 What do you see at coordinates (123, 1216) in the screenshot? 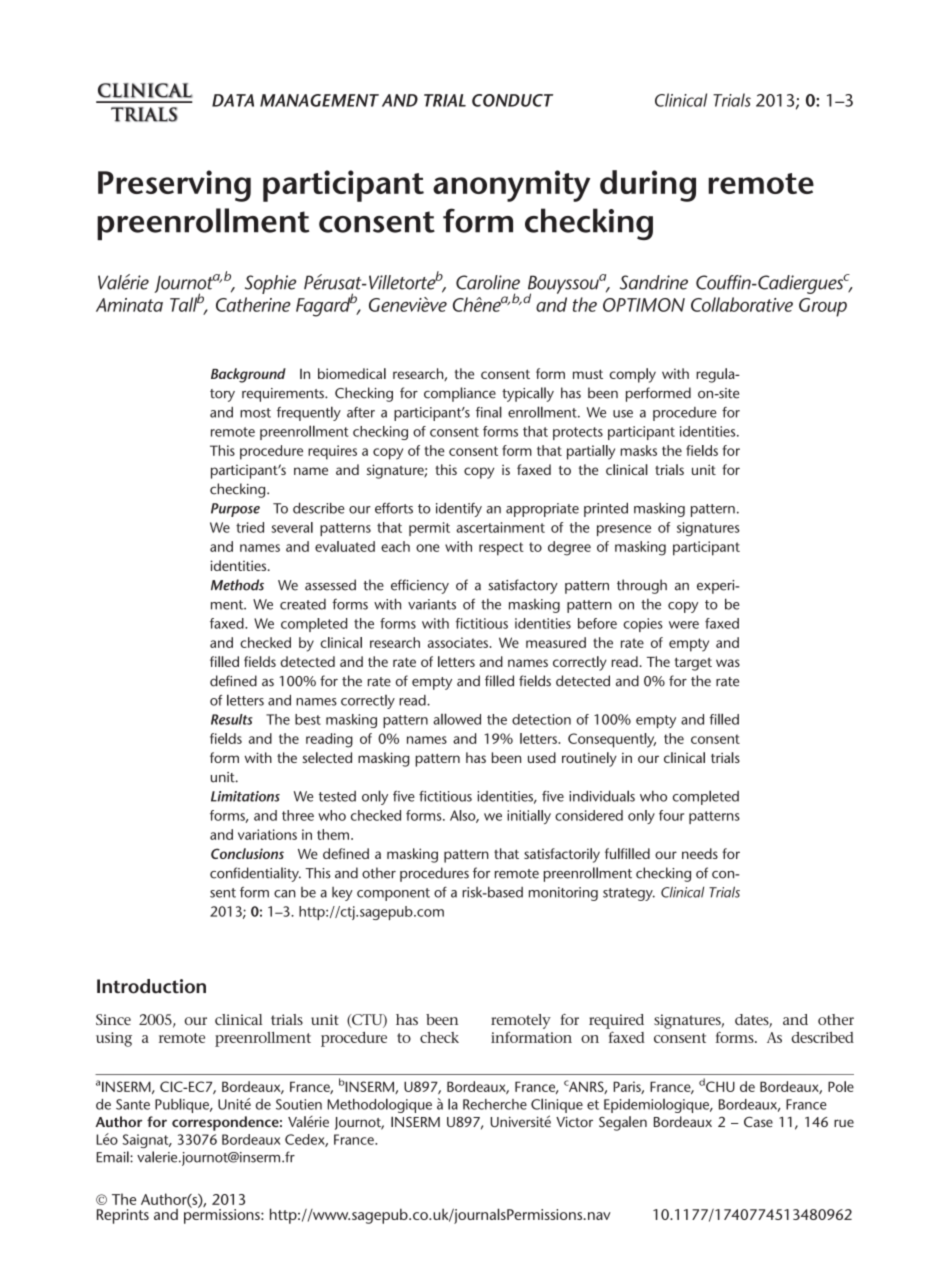
I see `Reprints` at bounding box center [123, 1216].
